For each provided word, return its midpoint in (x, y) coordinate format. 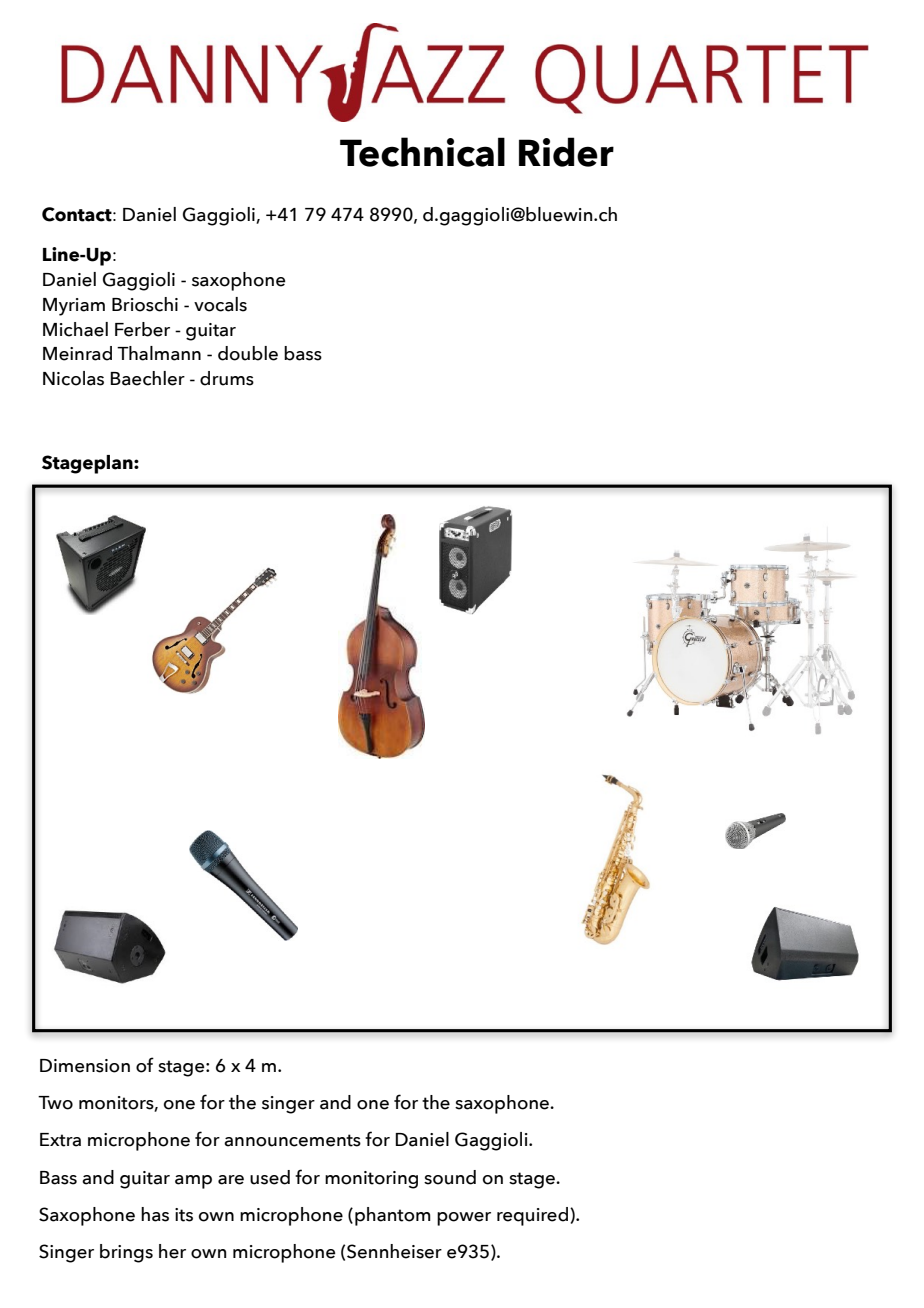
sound (450, 1177)
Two (55, 1103)
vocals (220, 304)
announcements (292, 1140)
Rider (566, 152)
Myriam (74, 307)
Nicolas (73, 378)
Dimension (85, 1066)
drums (227, 378)
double (248, 353)
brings (126, 1253)
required (532, 1216)
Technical (422, 152)
